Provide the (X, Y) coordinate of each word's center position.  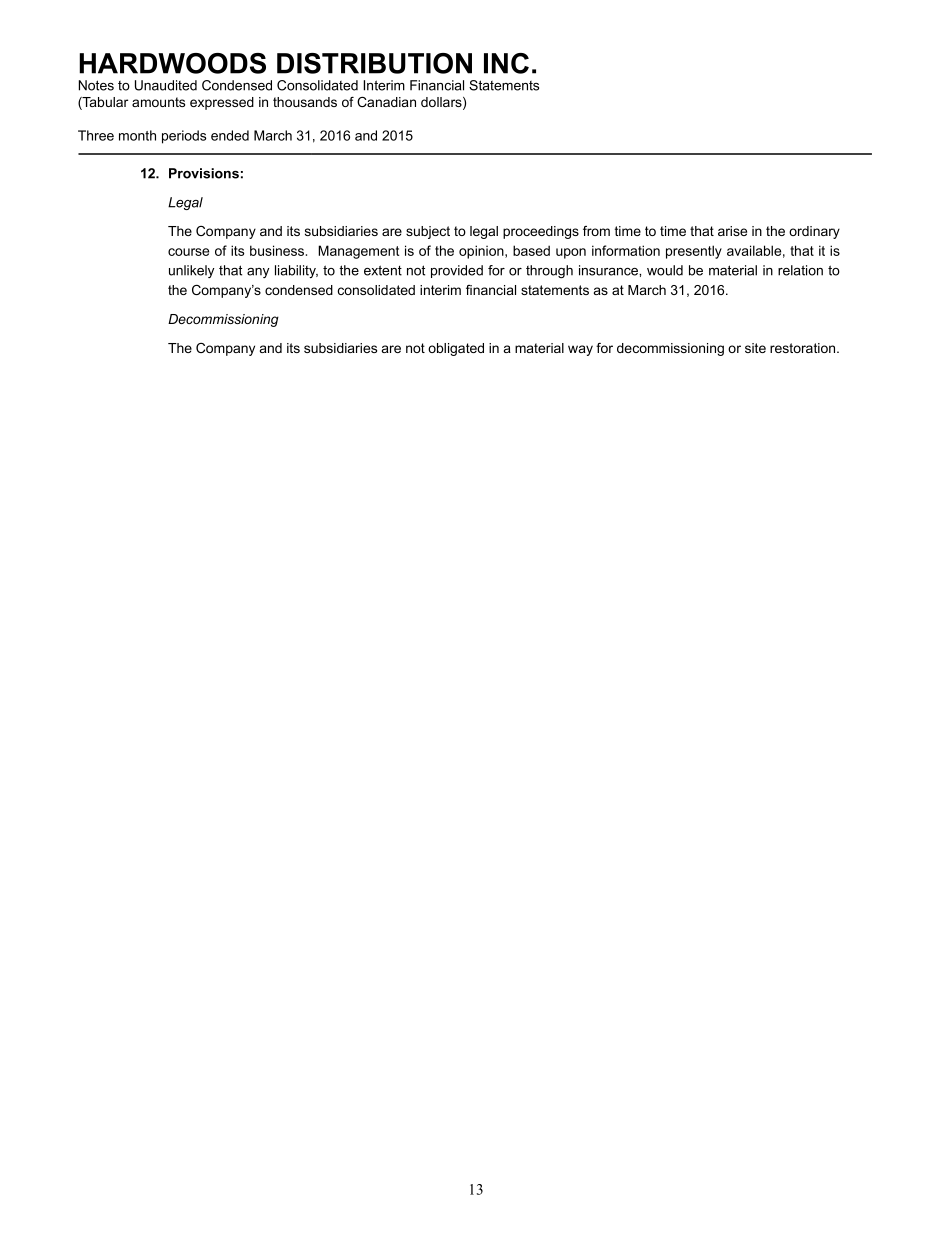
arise (732, 231)
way (580, 350)
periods (184, 137)
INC (506, 63)
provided (457, 271)
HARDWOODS (172, 63)
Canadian (386, 102)
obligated (456, 349)
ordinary (814, 232)
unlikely (191, 271)
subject (428, 232)
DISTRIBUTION (374, 63)
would (665, 270)
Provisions (204, 173)
